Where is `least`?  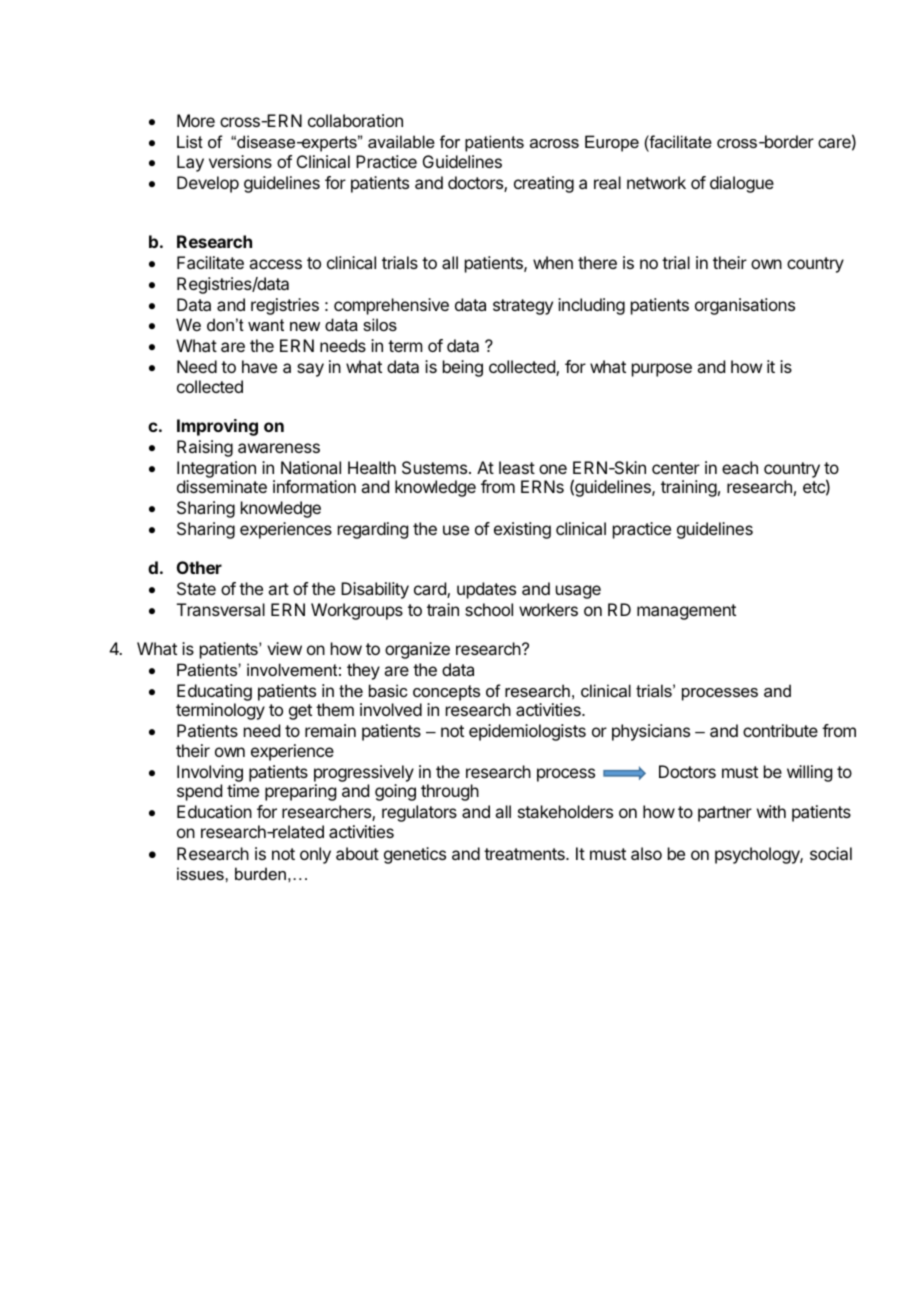 least is located at coordinates (517, 467).
